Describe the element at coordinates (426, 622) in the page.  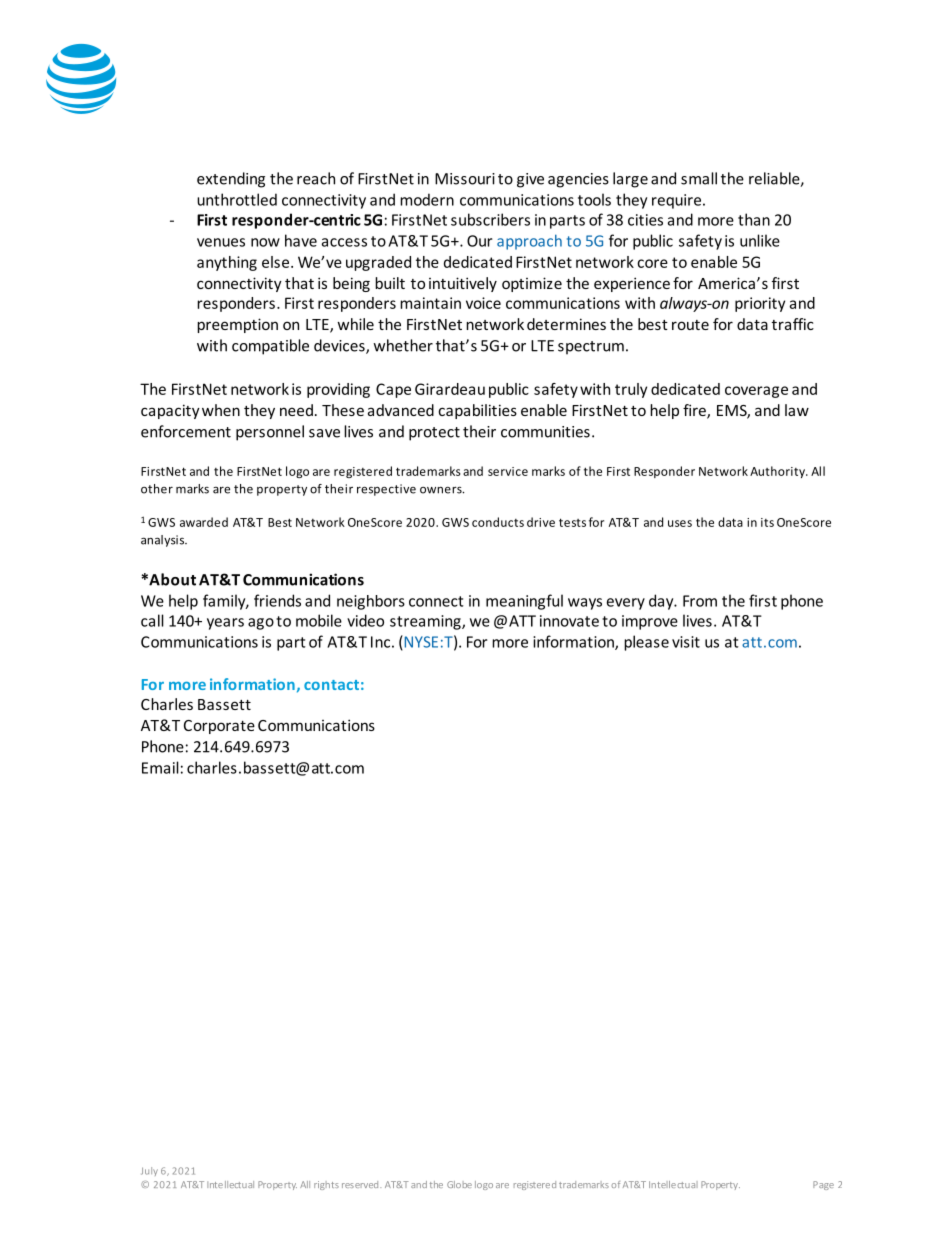
I see `streaming` at that location.
